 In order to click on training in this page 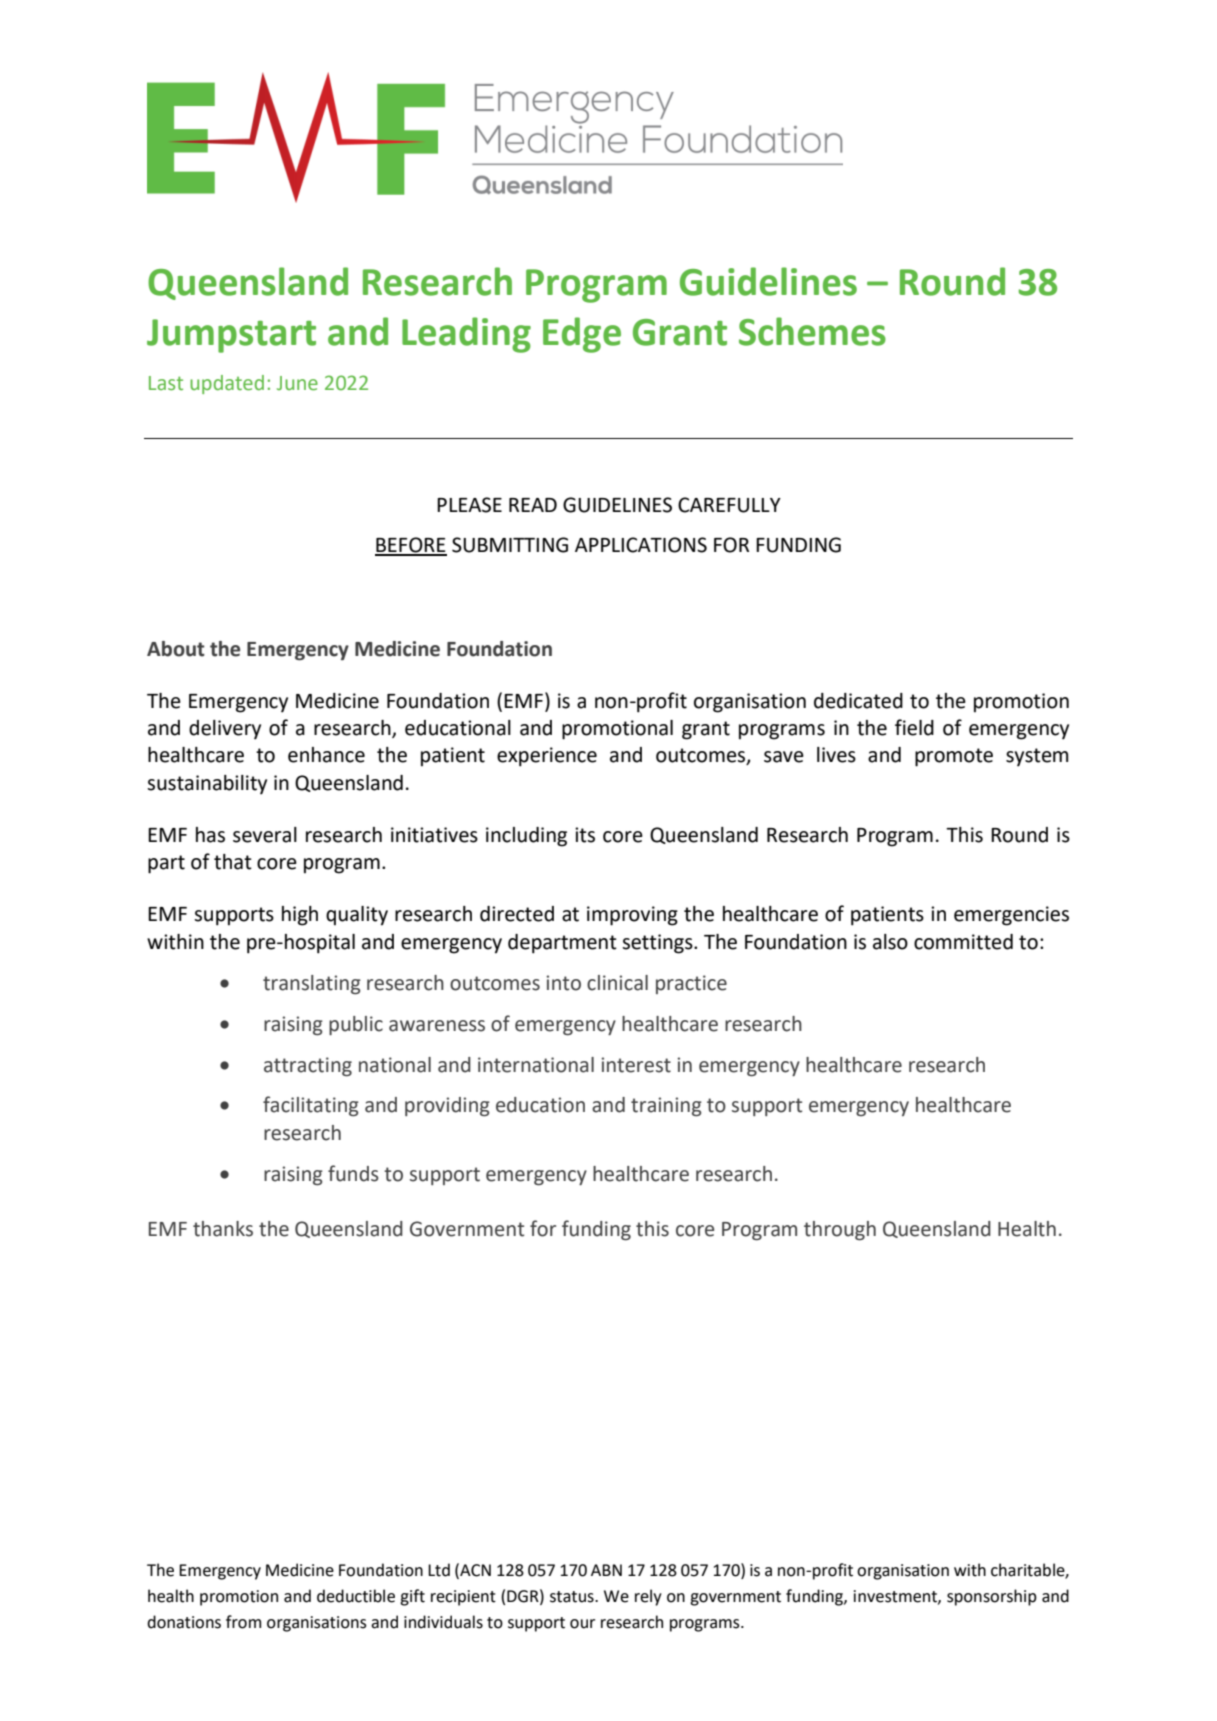, I will do `click(666, 1106)`.
